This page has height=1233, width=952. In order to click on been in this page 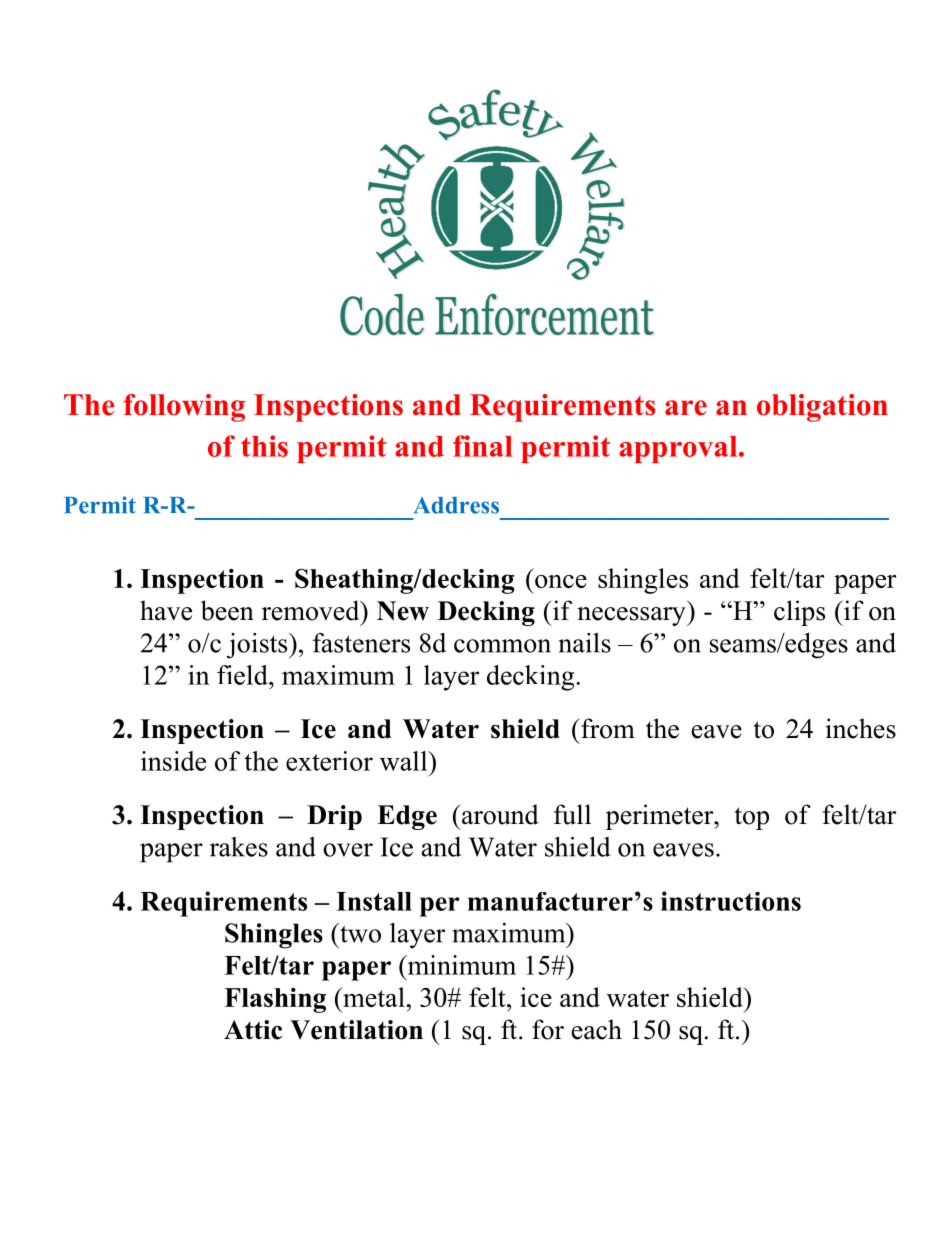, I will do `click(227, 610)`.
